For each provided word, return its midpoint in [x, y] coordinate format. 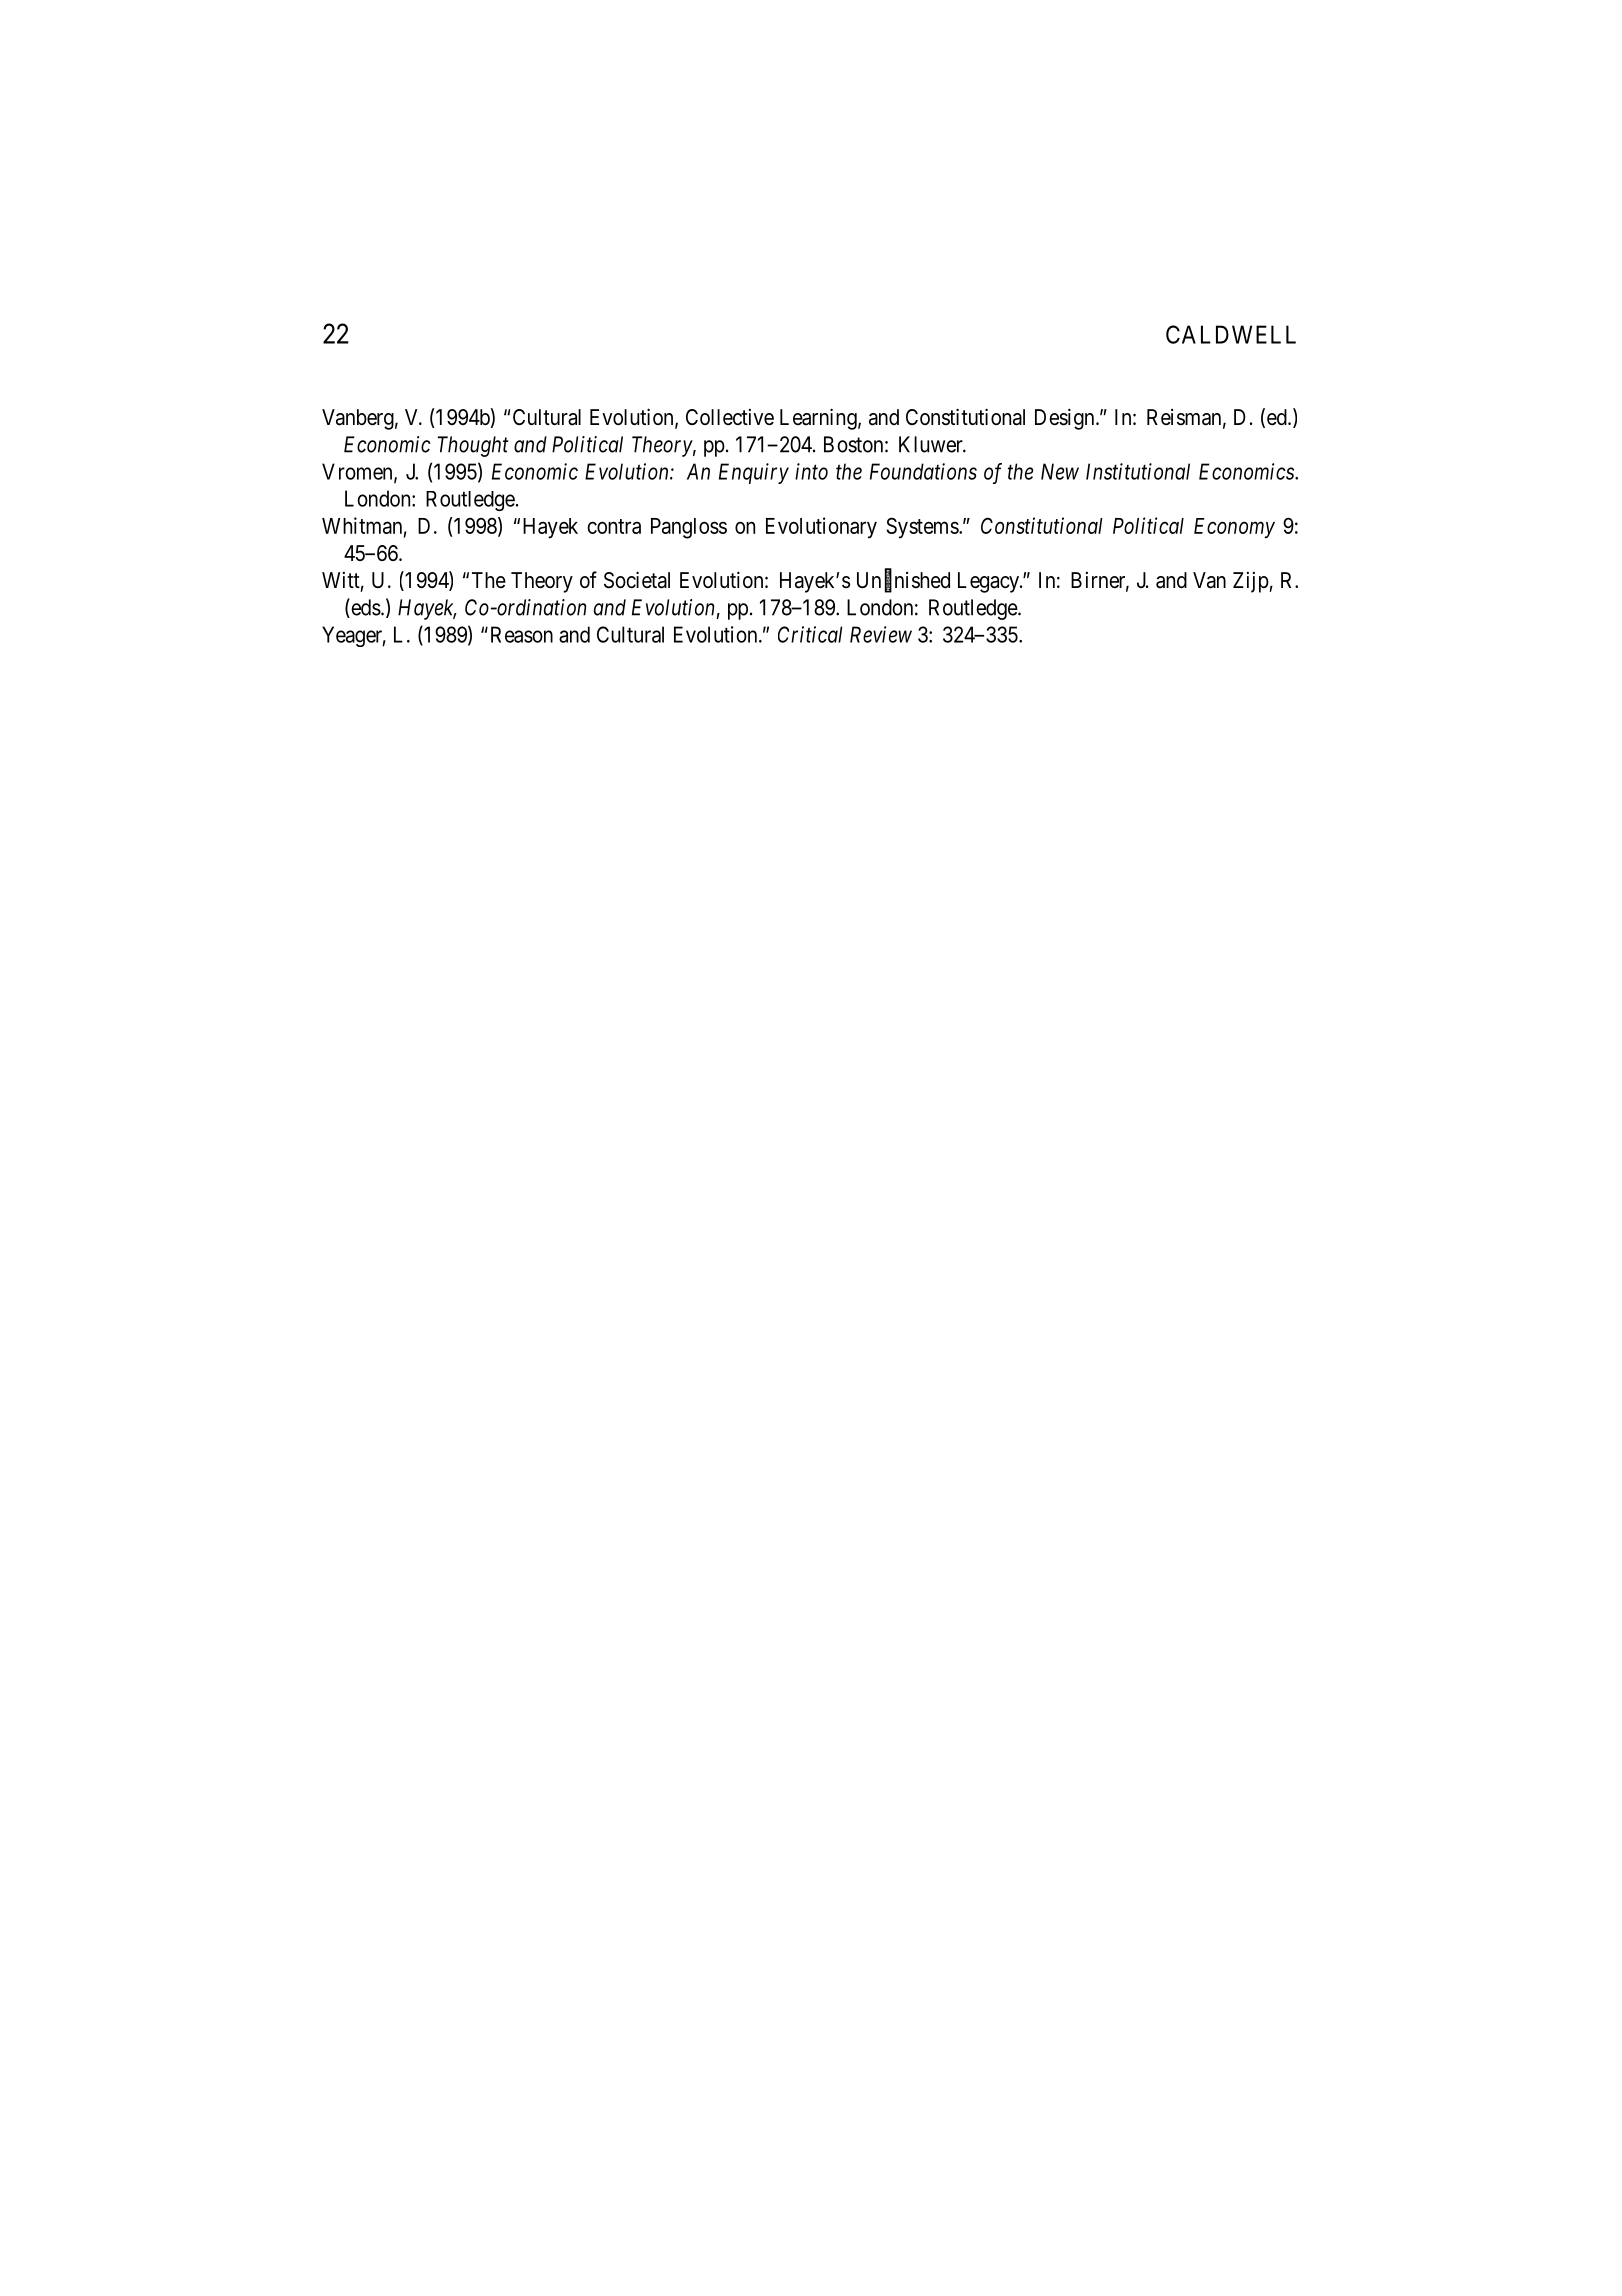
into [811, 471]
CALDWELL [1231, 334]
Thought [473, 446]
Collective [730, 417]
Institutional [1138, 471]
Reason [520, 634]
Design [1066, 419]
